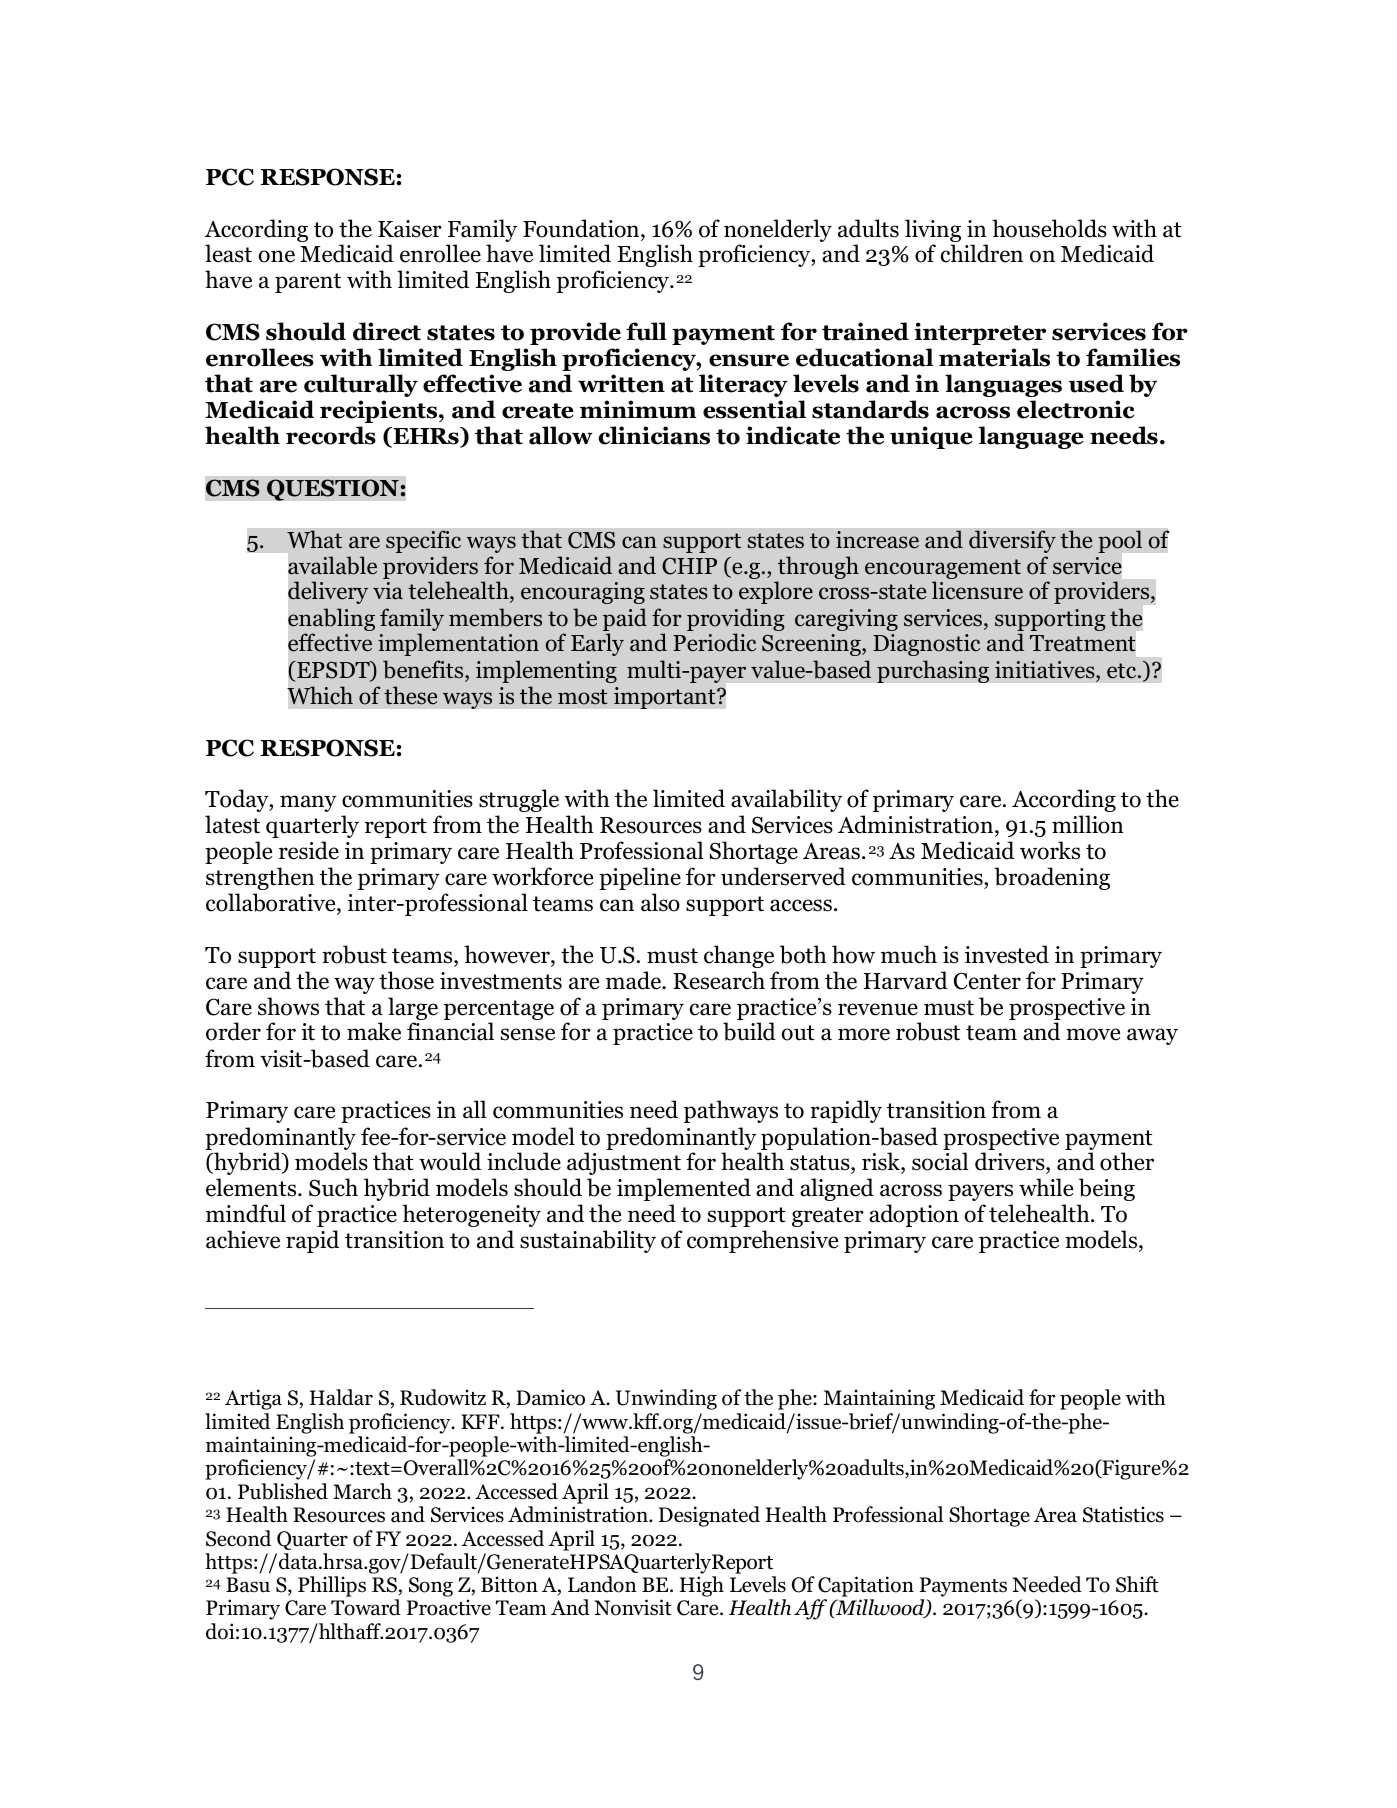 The image size is (1397, 1808). I want to click on CHIP, so click(689, 566).
